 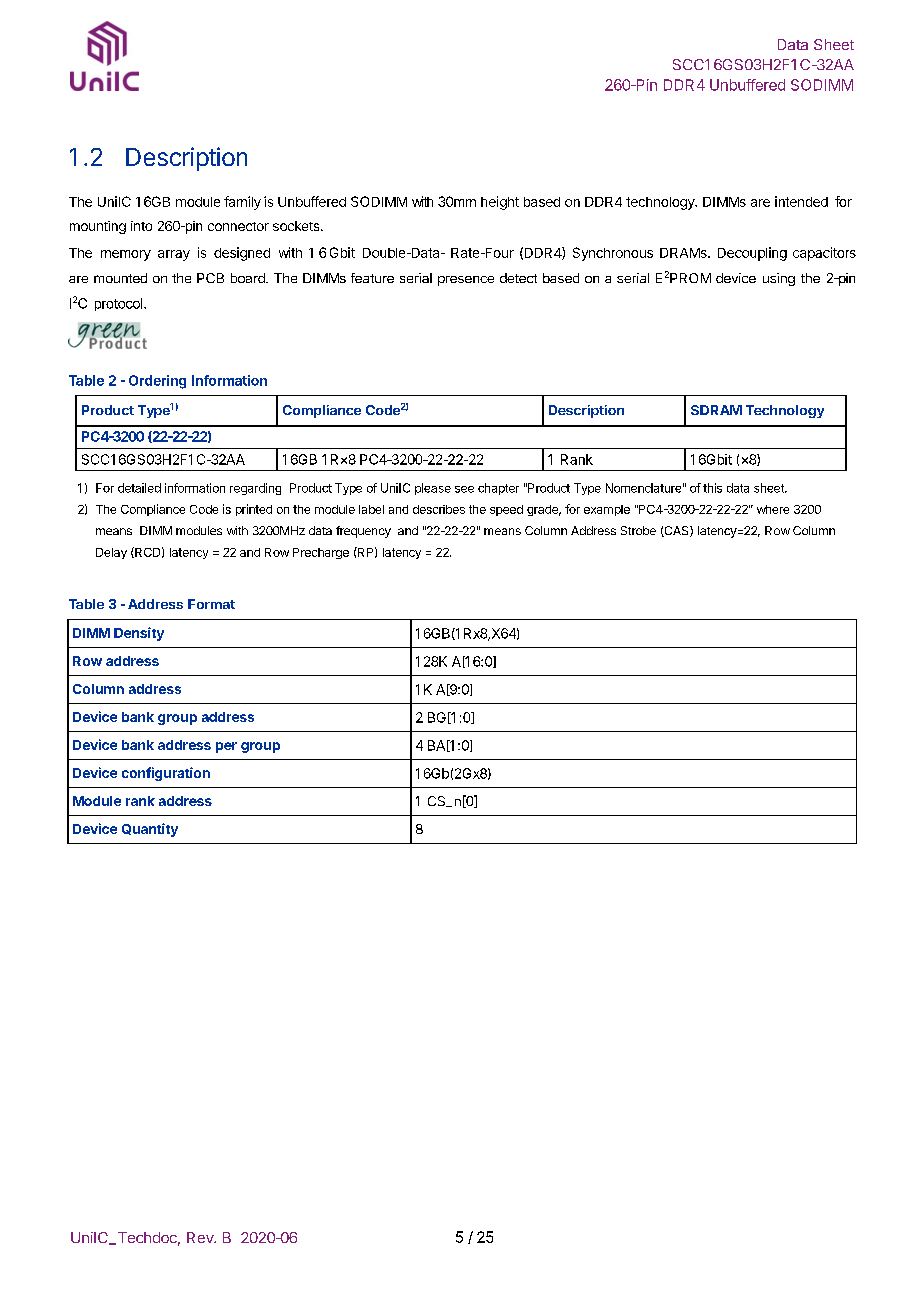 I want to click on Decoupling, so click(x=752, y=254).
